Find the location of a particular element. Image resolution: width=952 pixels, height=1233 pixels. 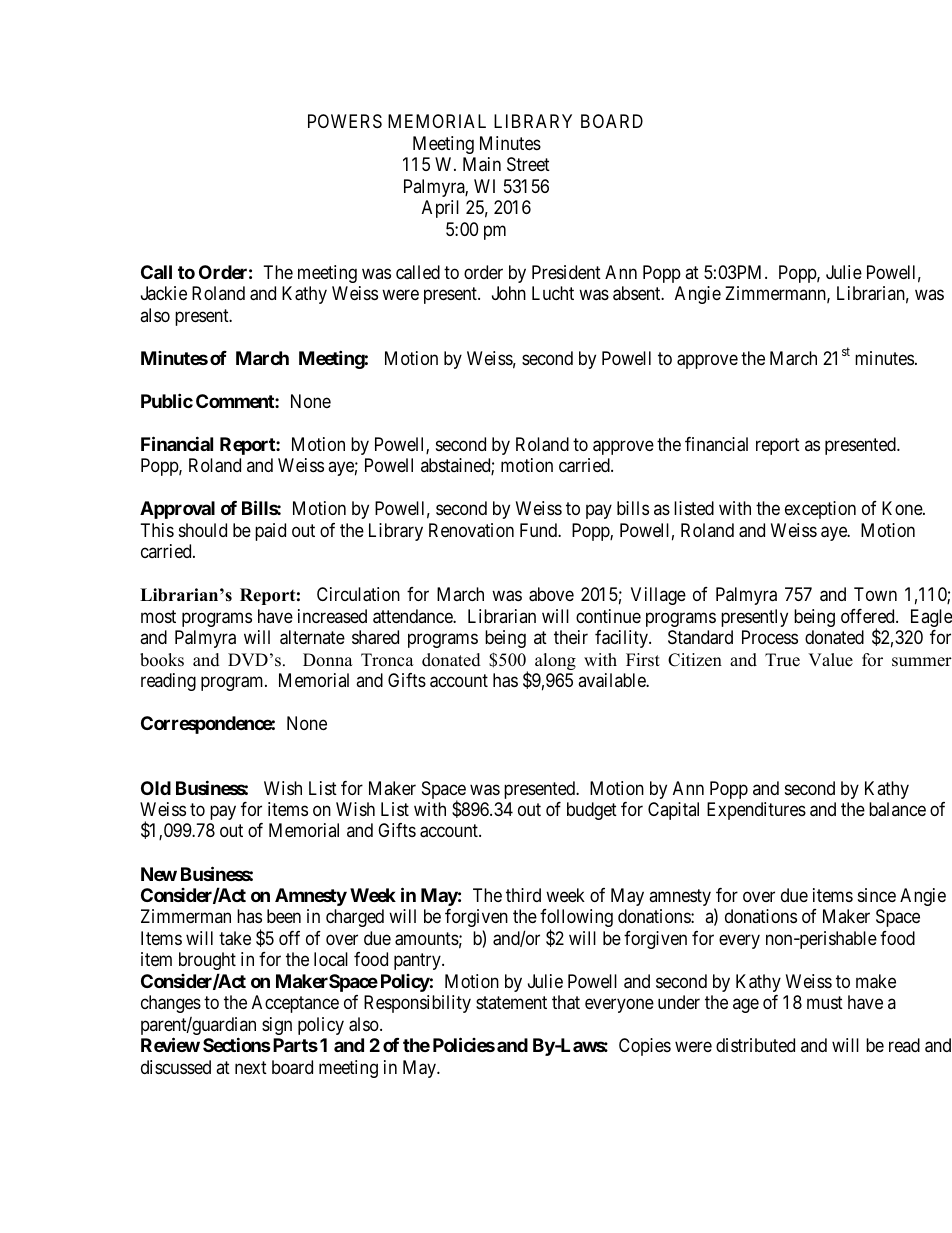

sign is located at coordinates (277, 1026).
